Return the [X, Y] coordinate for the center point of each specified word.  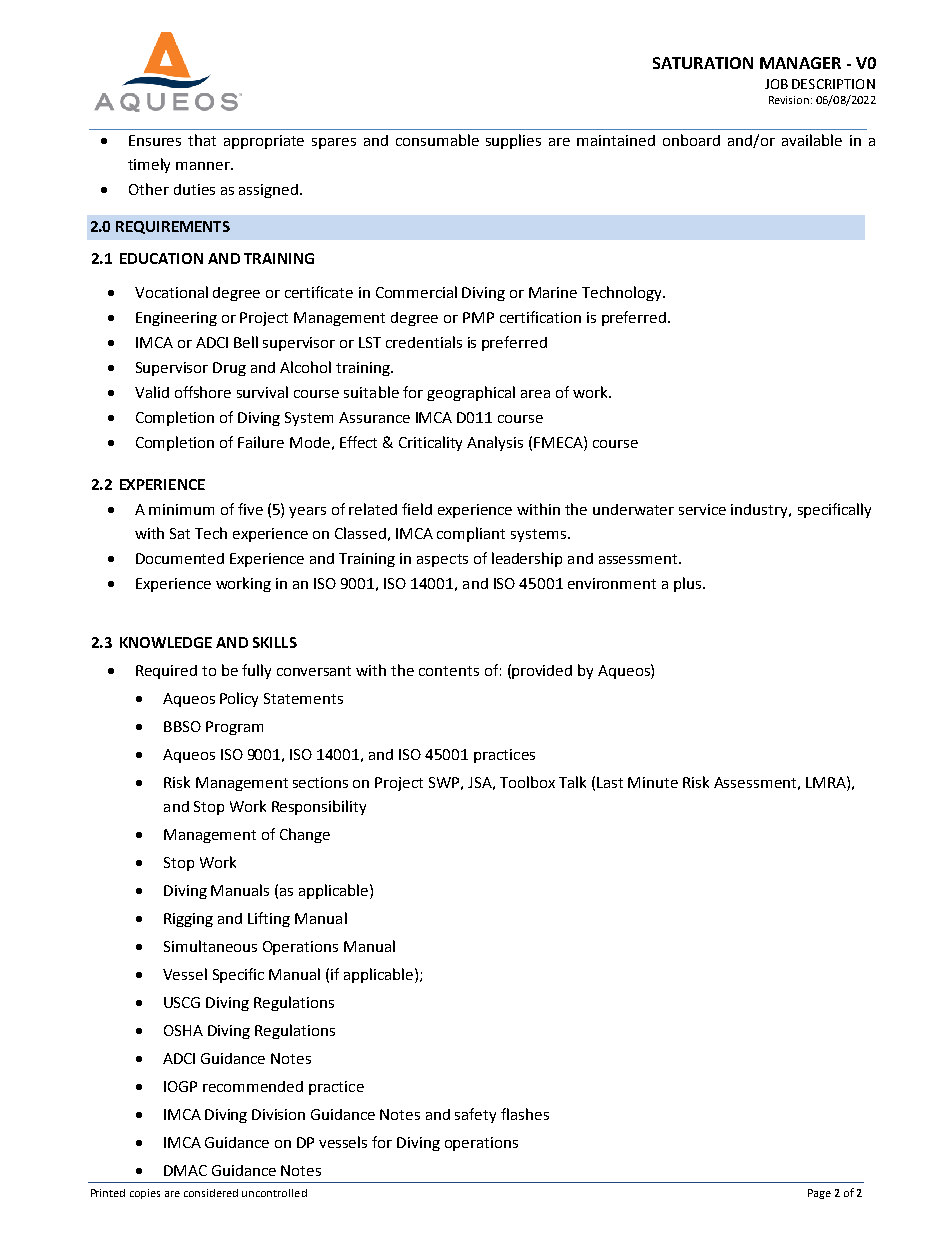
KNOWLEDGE [166, 642]
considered [211, 1193]
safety [475, 1115]
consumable [437, 140]
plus [689, 584]
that [202, 140]
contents [449, 671]
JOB [776, 84]
